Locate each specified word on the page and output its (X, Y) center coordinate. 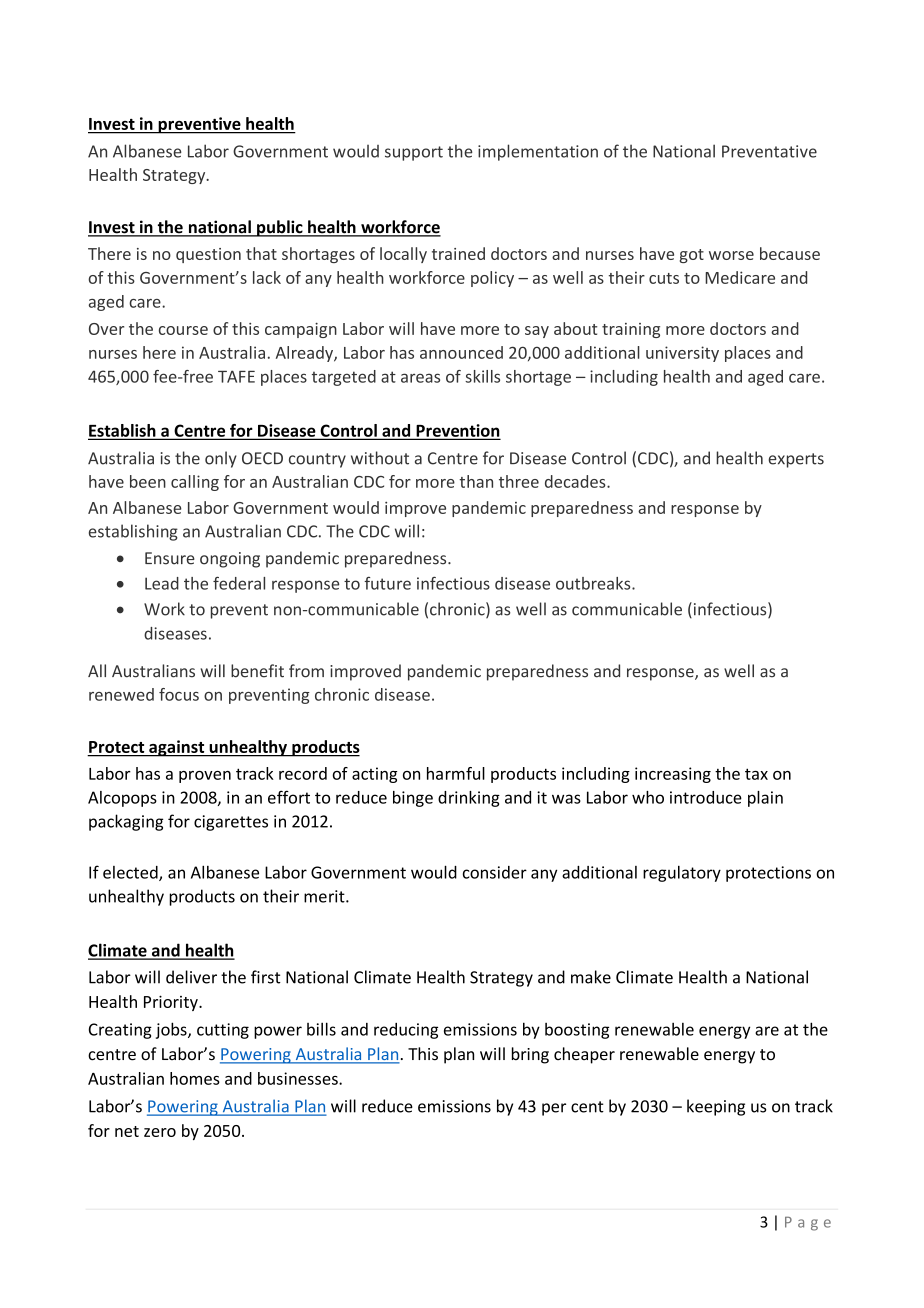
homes (195, 1078)
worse (731, 255)
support (414, 153)
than (476, 481)
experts (796, 460)
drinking (469, 799)
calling (195, 483)
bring (530, 1055)
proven (205, 777)
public (280, 228)
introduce (706, 797)
